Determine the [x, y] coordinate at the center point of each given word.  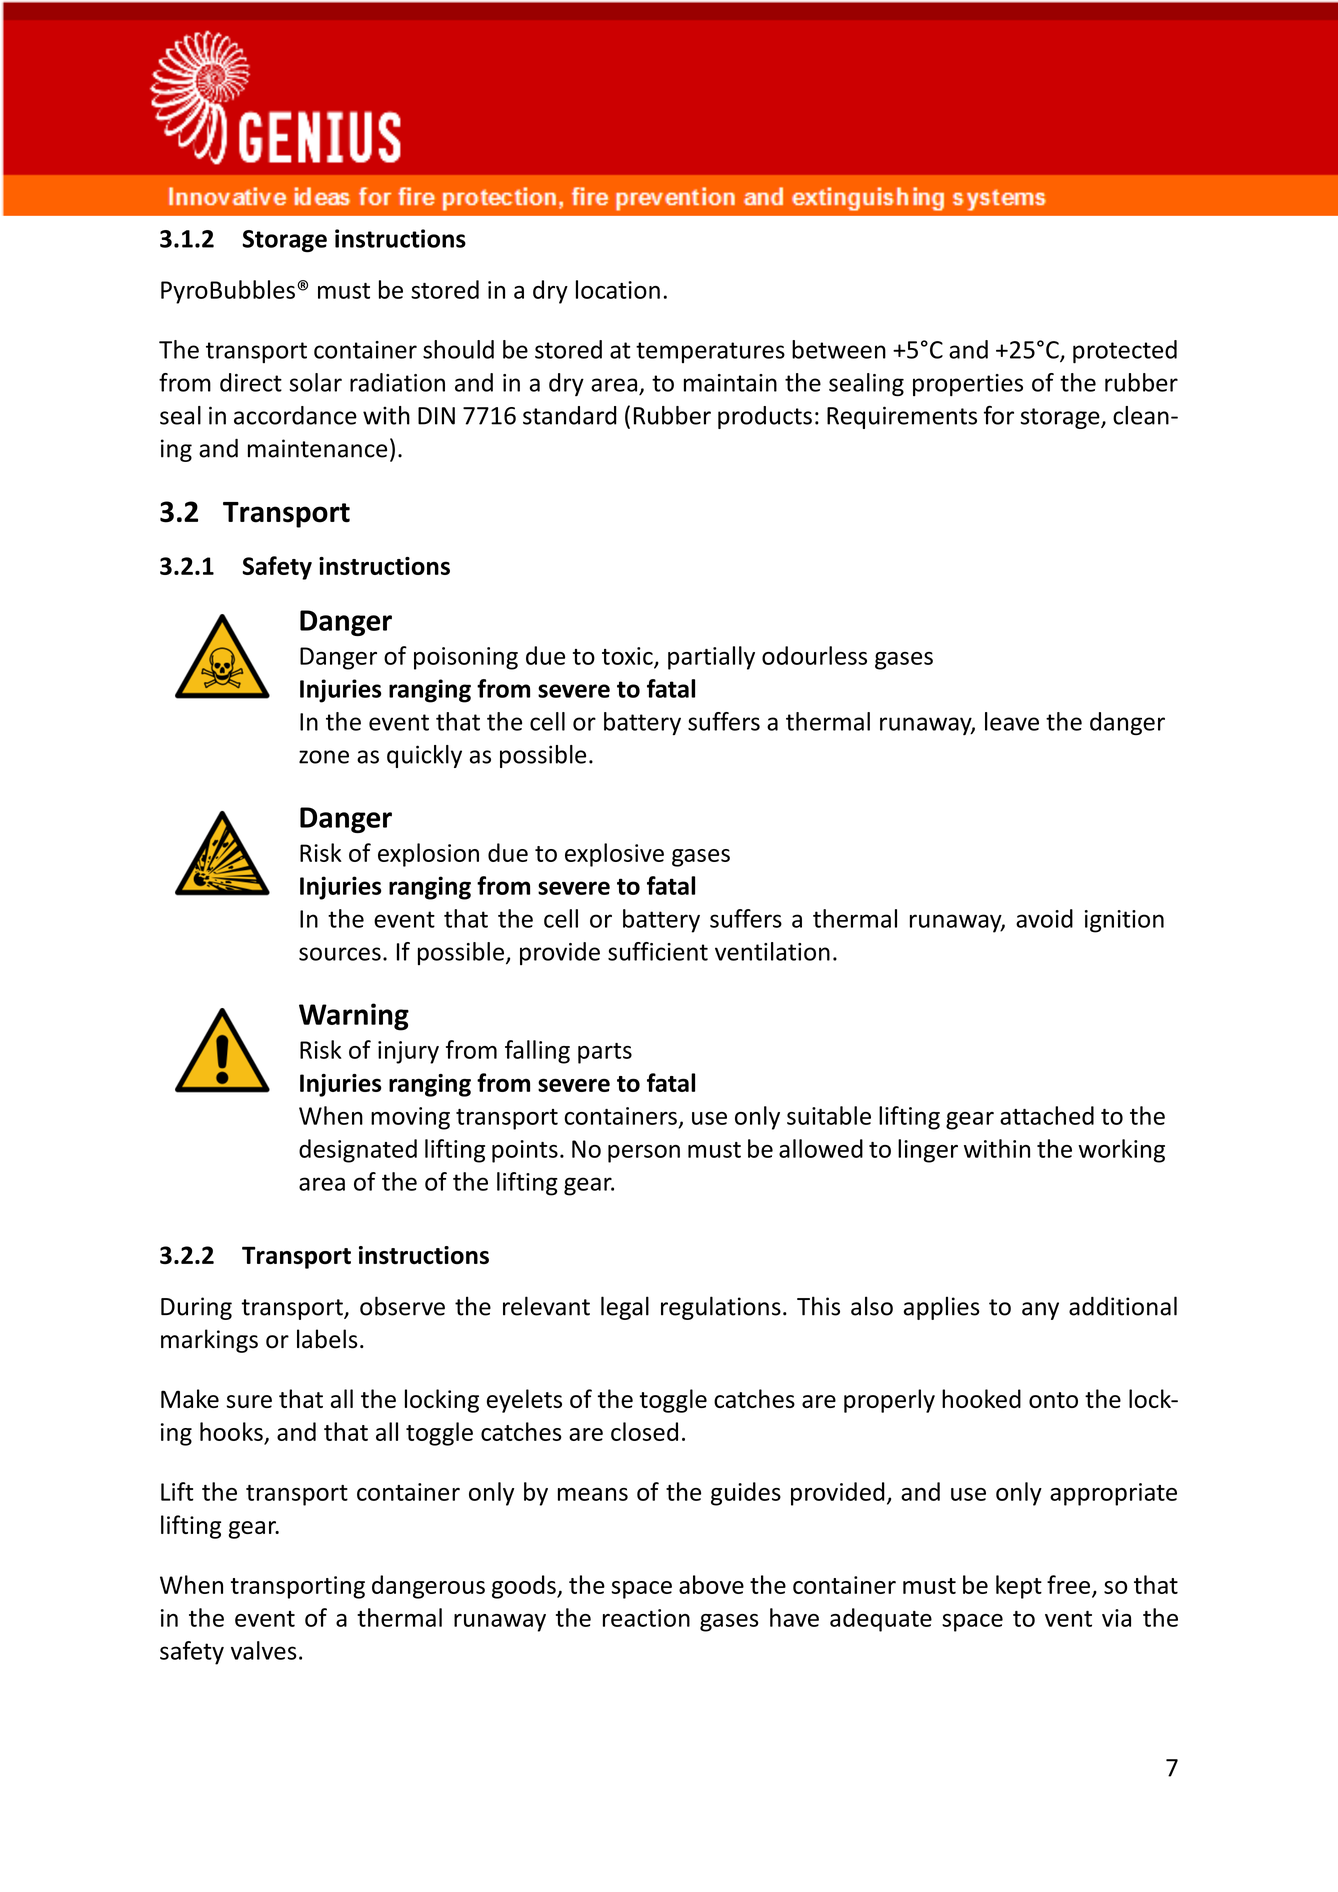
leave [1012, 721]
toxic [628, 657]
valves [264, 1650]
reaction [646, 1618]
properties [968, 385]
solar [315, 382]
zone [324, 757]
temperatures [710, 352]
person [644, 1154]
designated [358, 1151]
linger [928, 1151]
